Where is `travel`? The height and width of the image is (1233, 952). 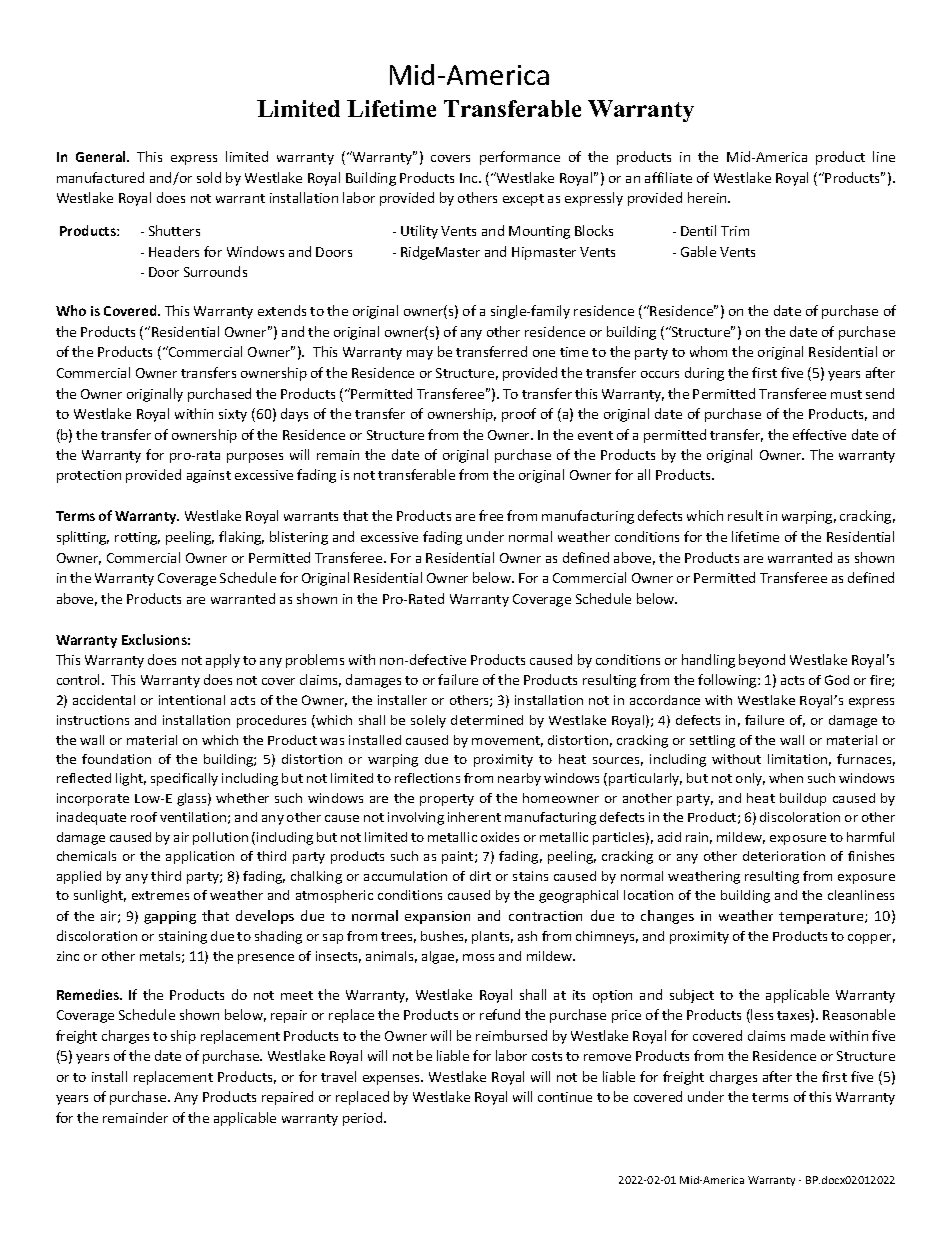
travel is located at coordinates (338, 1076).
